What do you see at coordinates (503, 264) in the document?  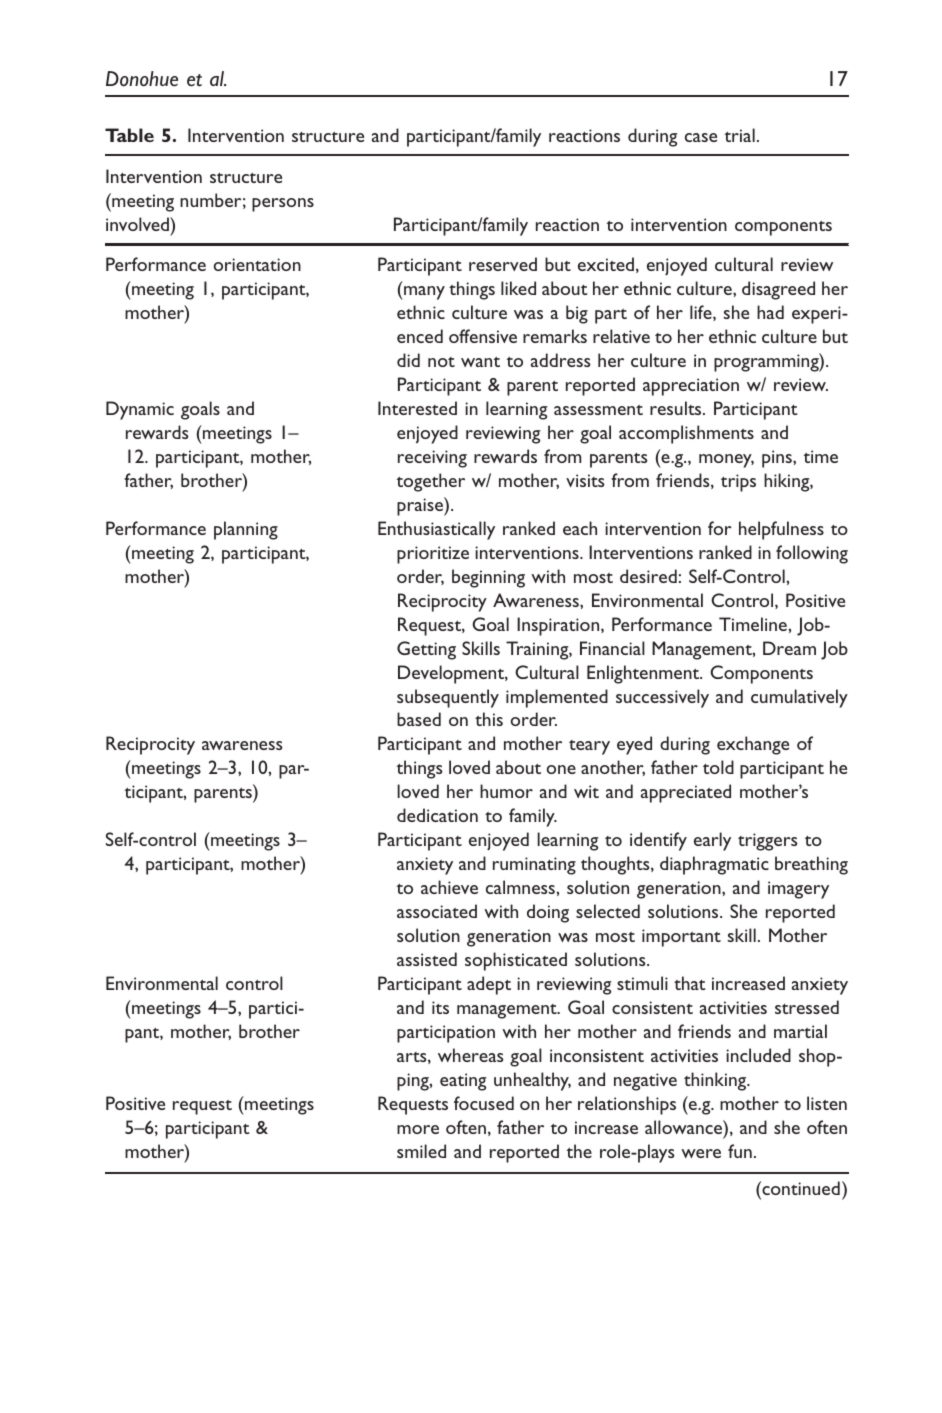 I see `reserved` at bounding box center [503, 264].
